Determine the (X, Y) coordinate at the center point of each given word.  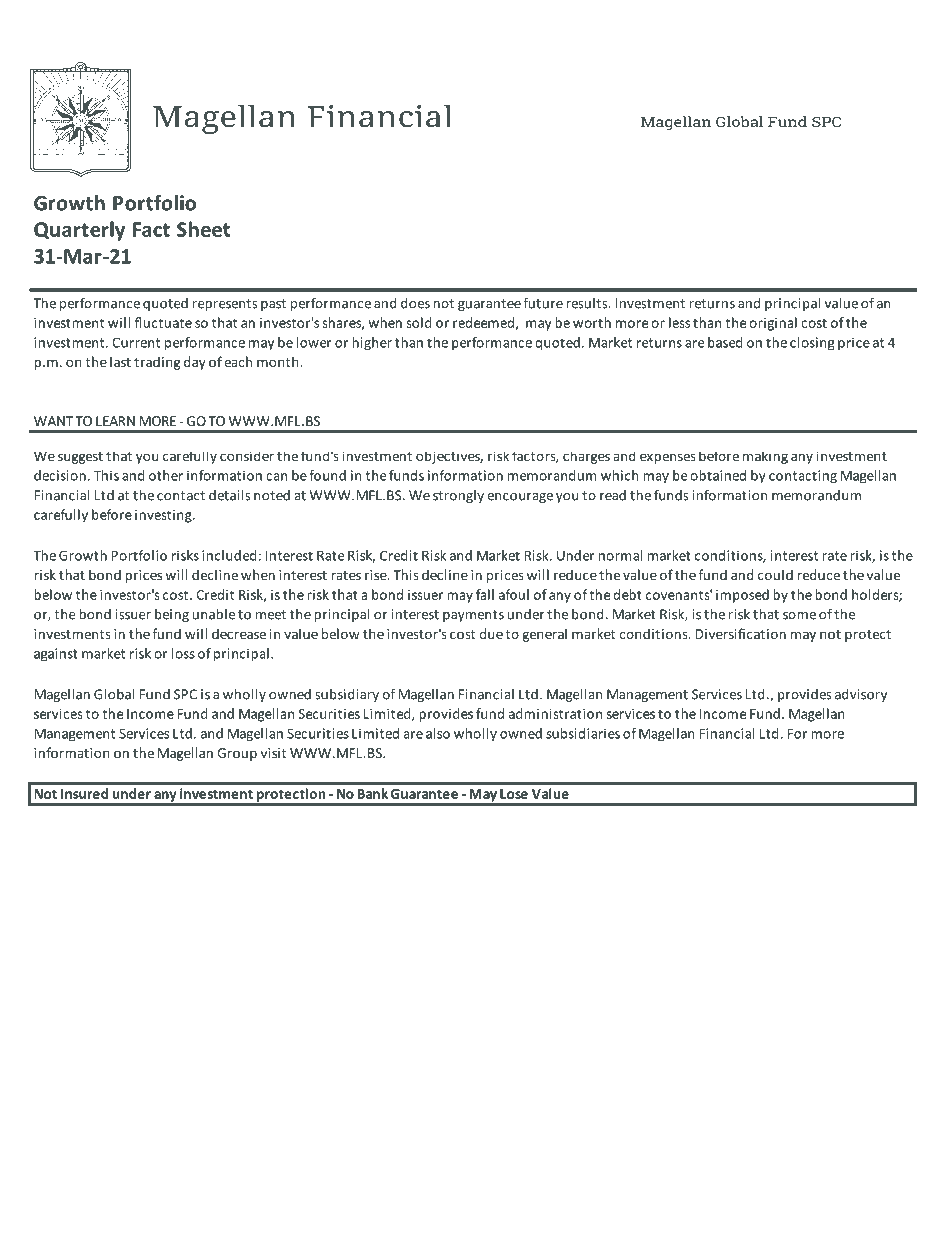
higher (372, 344)
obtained (718, 475)
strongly (458, 496)
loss (183, 653)
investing (164, 516)
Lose (514, 794)
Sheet (203, 229)
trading (157, 363)
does (415, 303)
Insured (84, 793)
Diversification (740, 633)
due (491, 633)
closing (812, 344)
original (773, 324)
